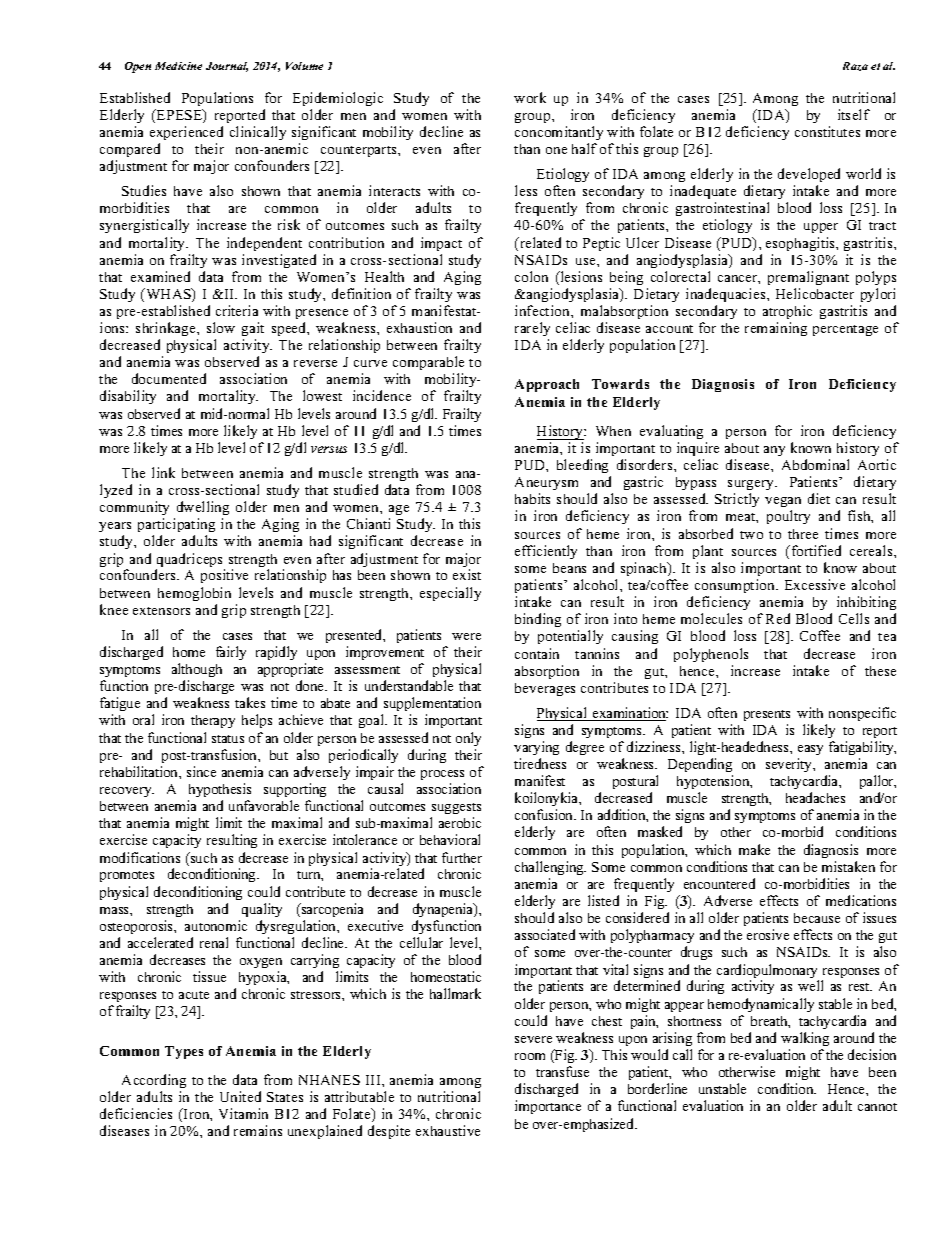 This screenshot has width=952, height=1233. Describe the element at coordinates (774, 451) in the screenshot. I see `any` at that location.
